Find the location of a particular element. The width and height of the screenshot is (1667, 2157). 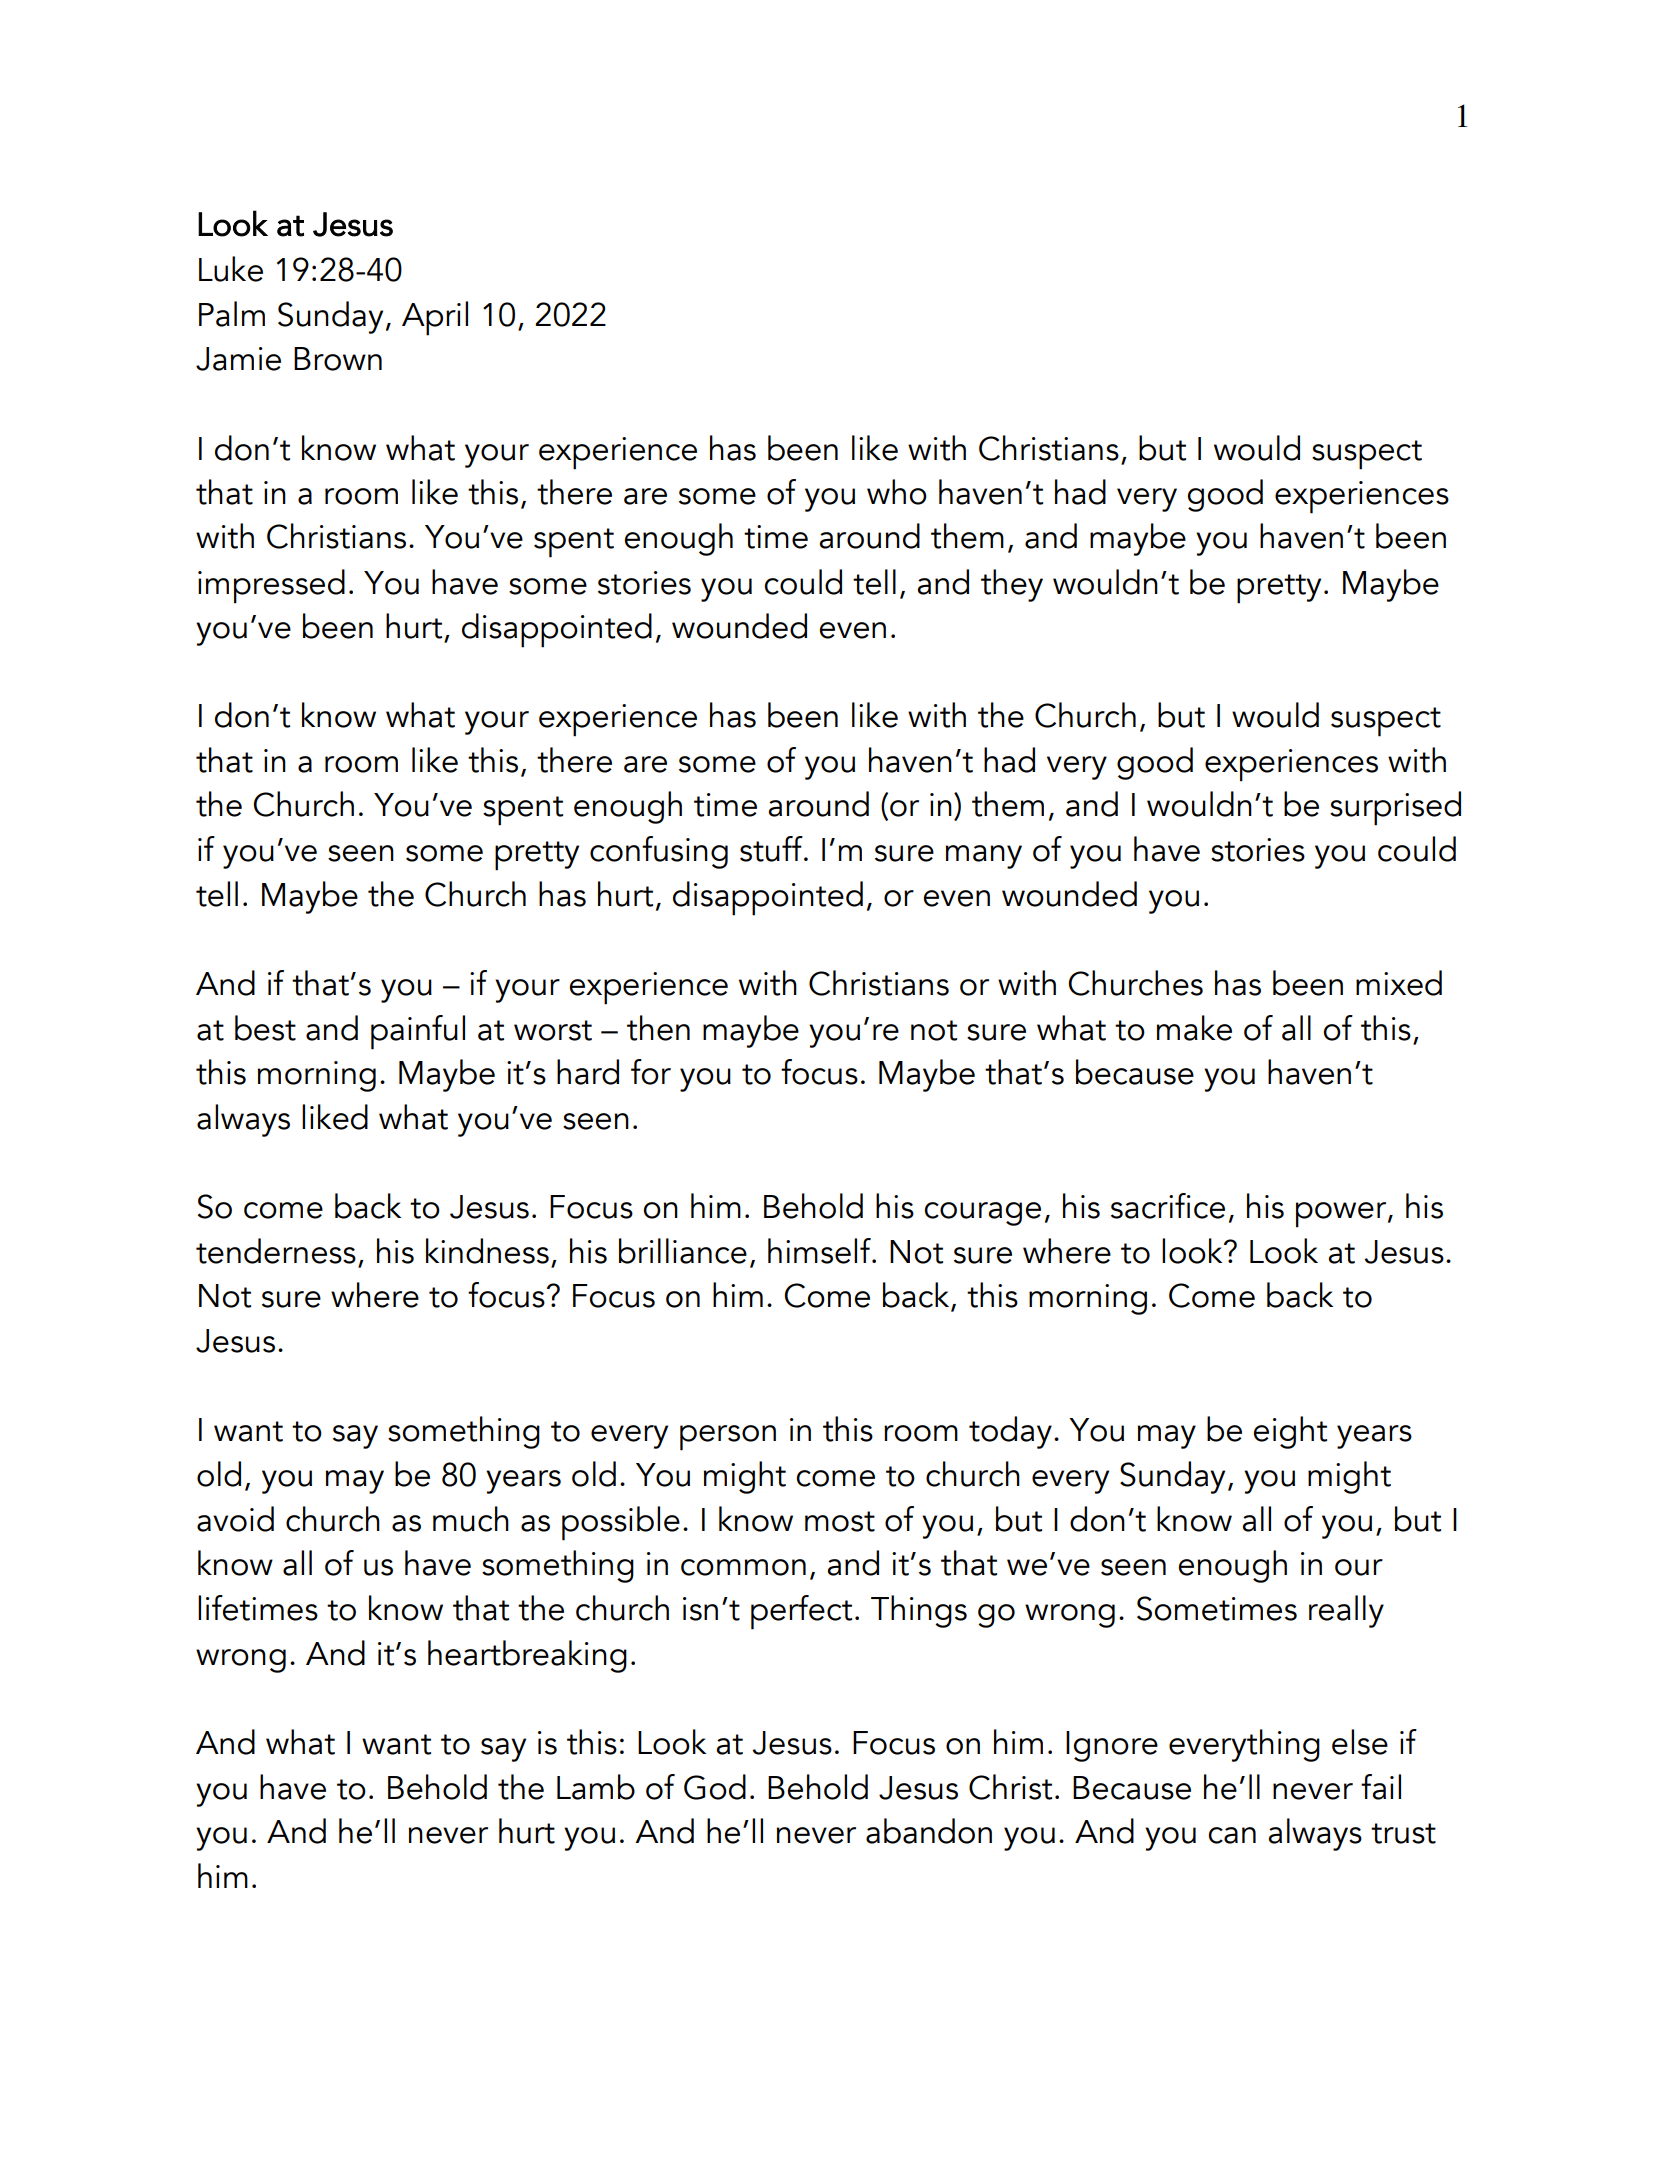

they is located at coordinates (1012, 585).
